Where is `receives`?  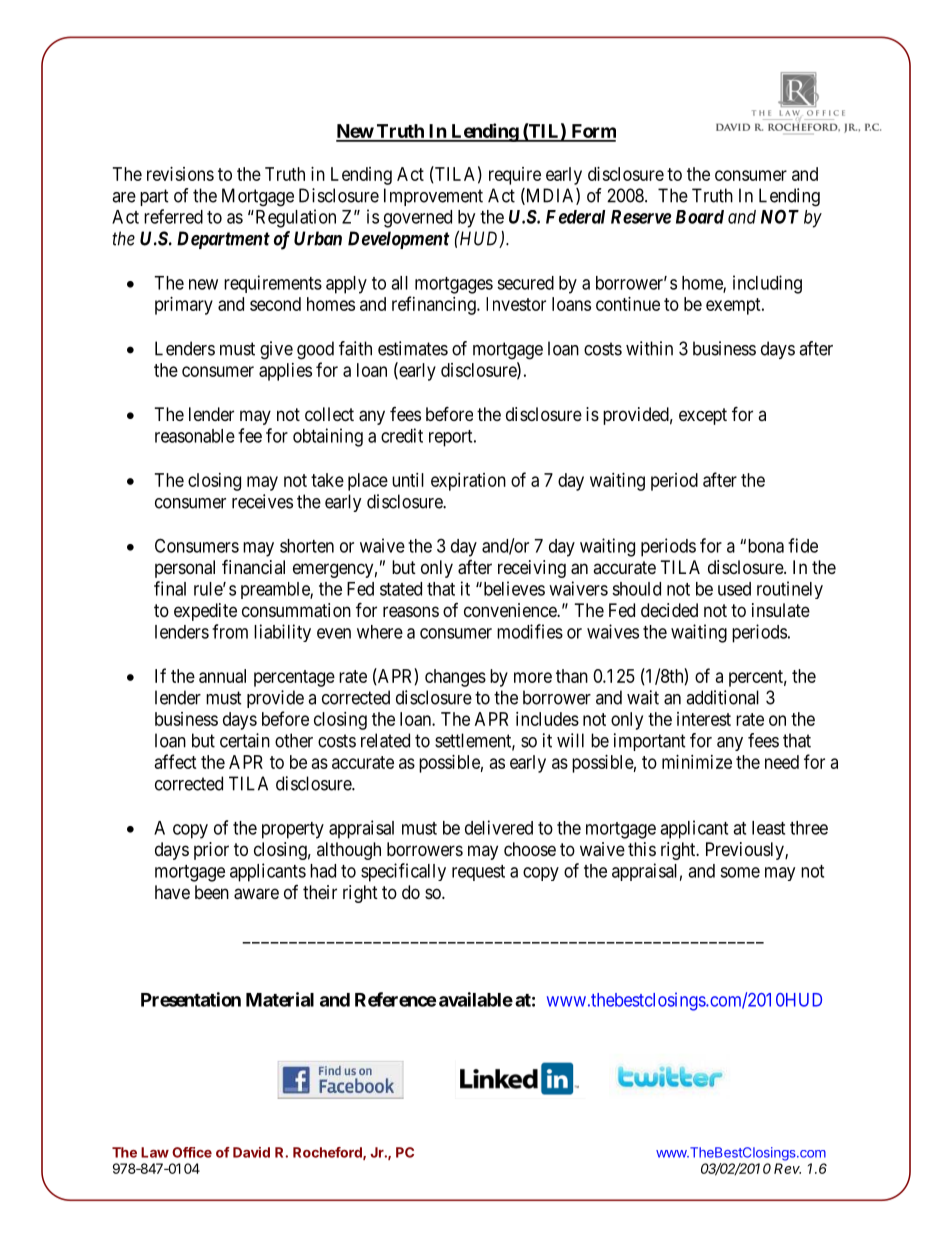
receives is located at coordinates (262, 501).
